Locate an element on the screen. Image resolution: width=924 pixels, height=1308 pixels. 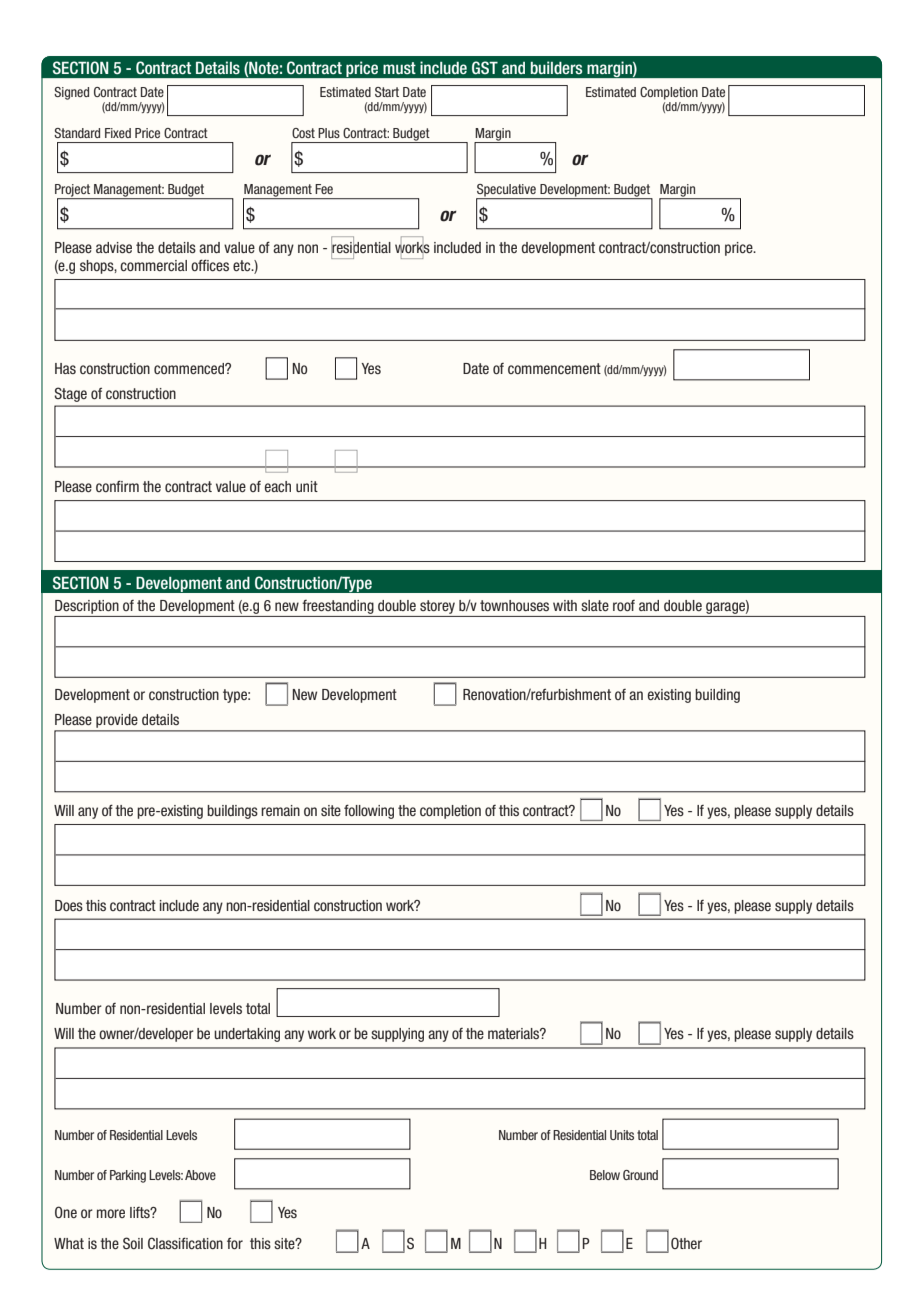
builders is located at coordinates (556, 67).
